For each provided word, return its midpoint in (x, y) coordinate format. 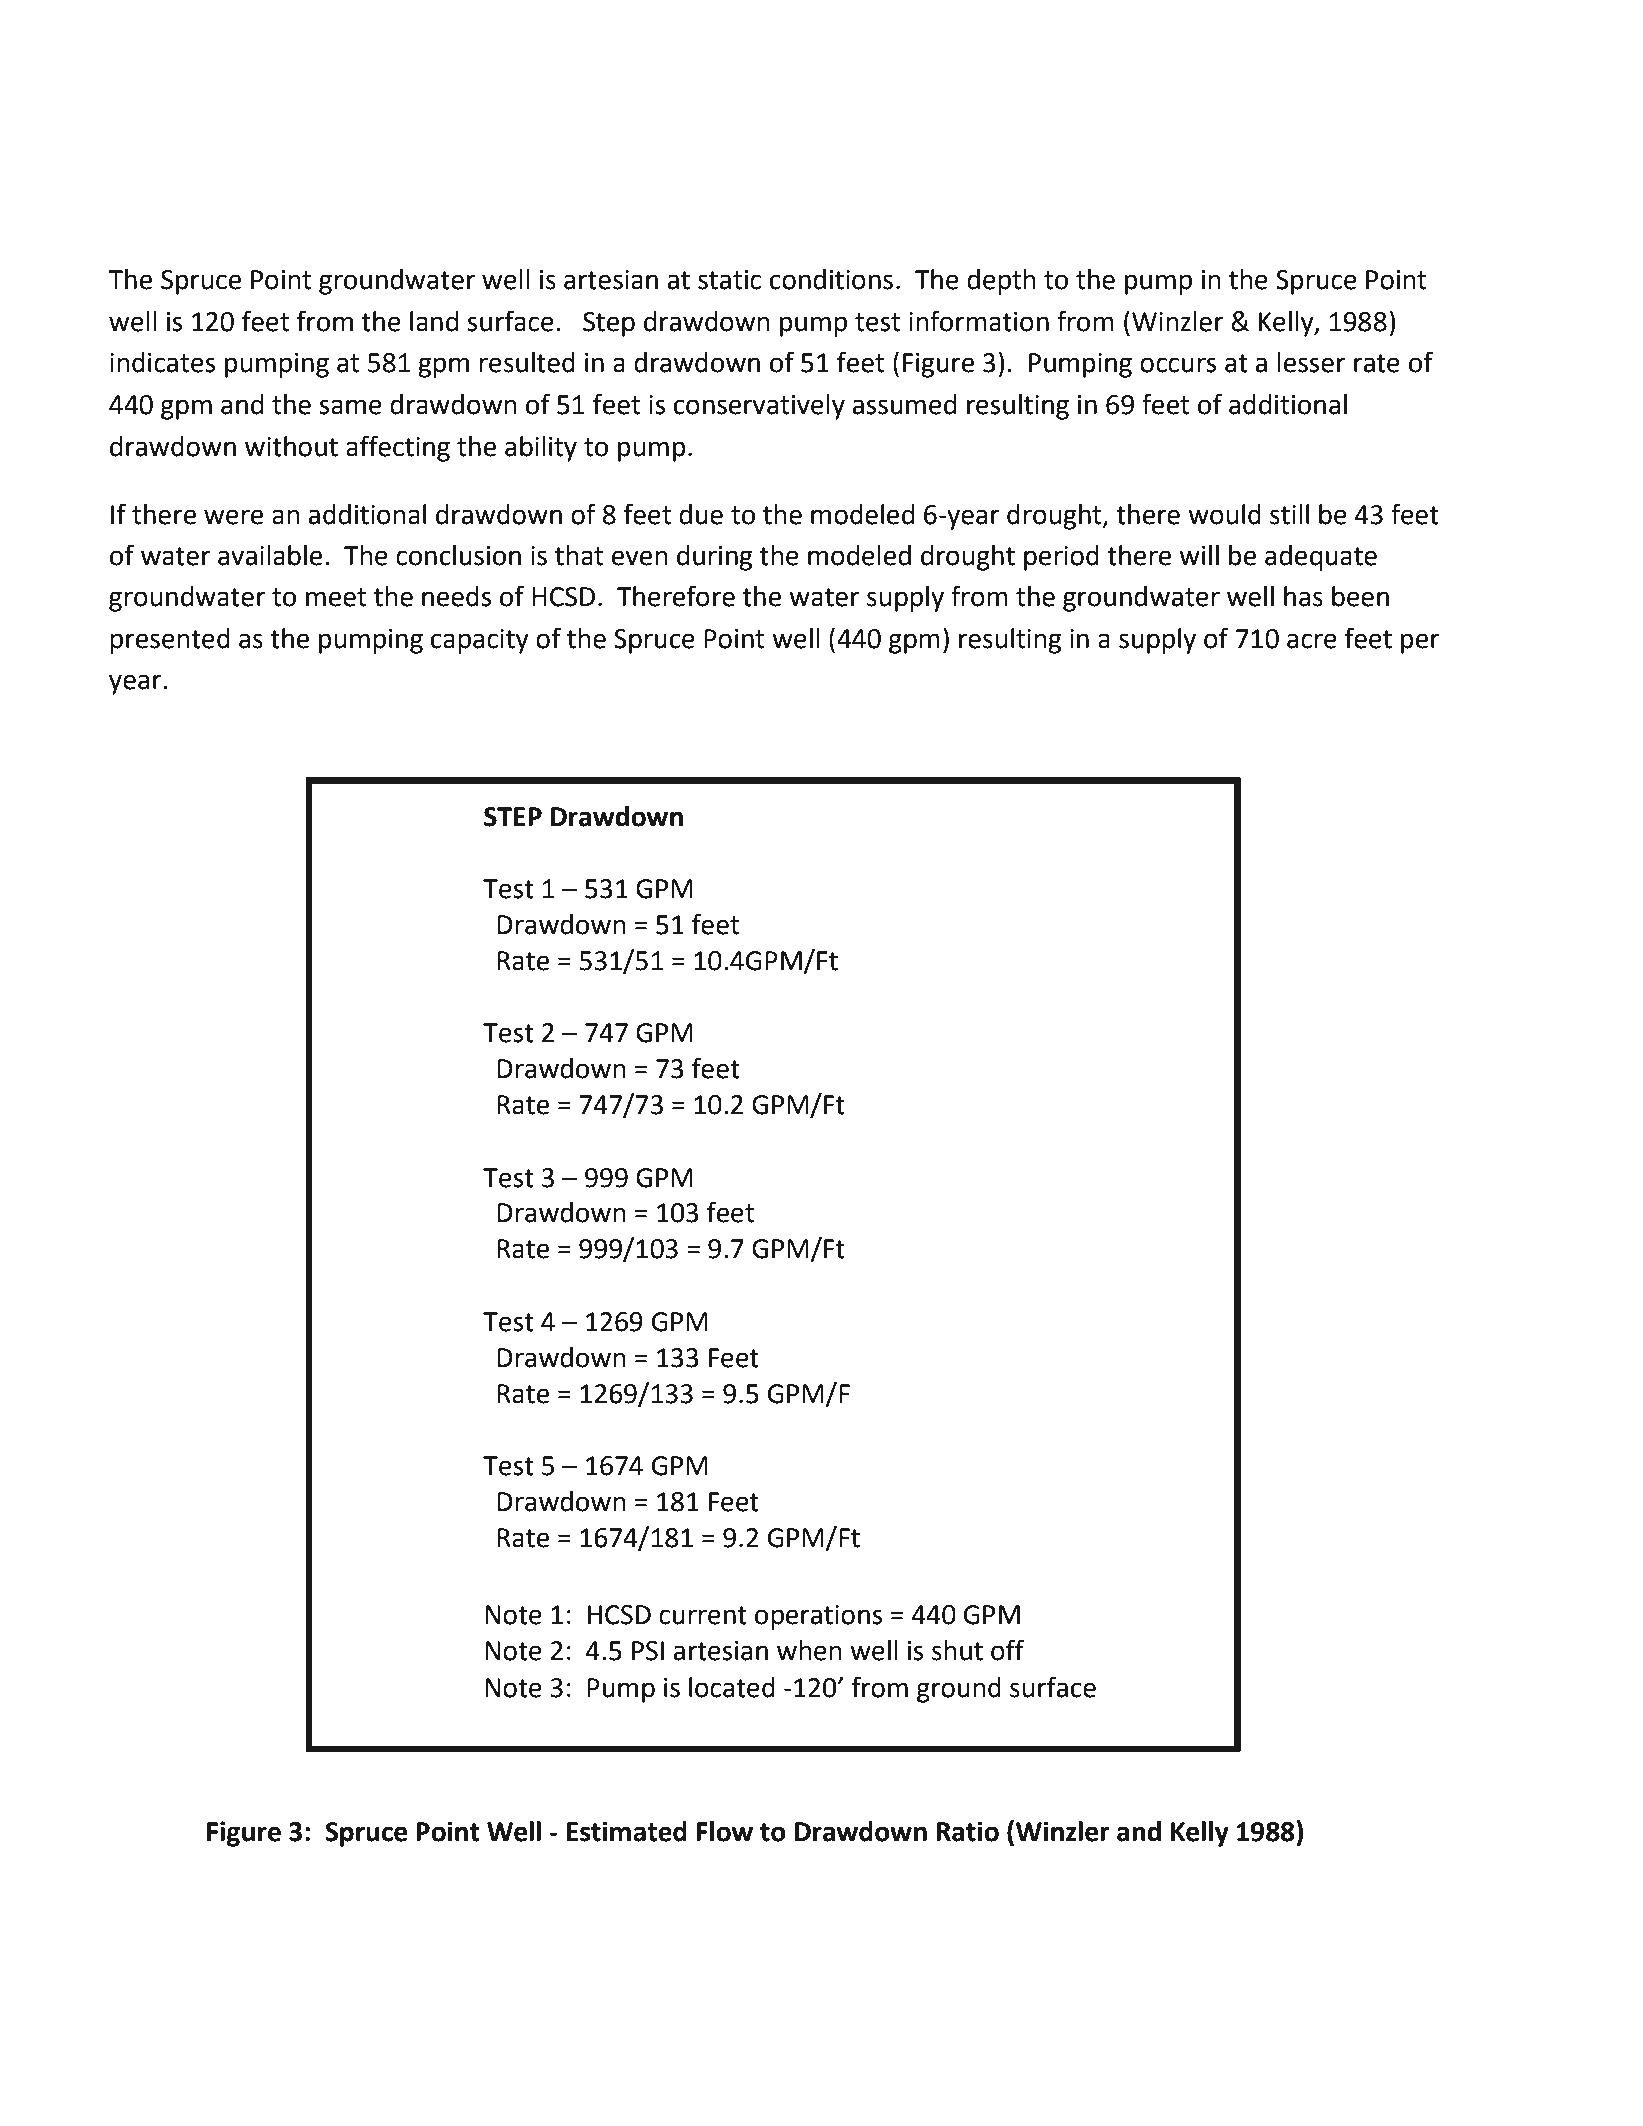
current (703, 1615)
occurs (1178, 365)
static (729, 280)
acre (1312, 641)
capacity (480, 641)
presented (170, 641)
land (434, 321)
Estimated (627, 1831)
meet (336, 597)
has (1303, 596)
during (714, 558)
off (1007, 1650)
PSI (648, 1651)
